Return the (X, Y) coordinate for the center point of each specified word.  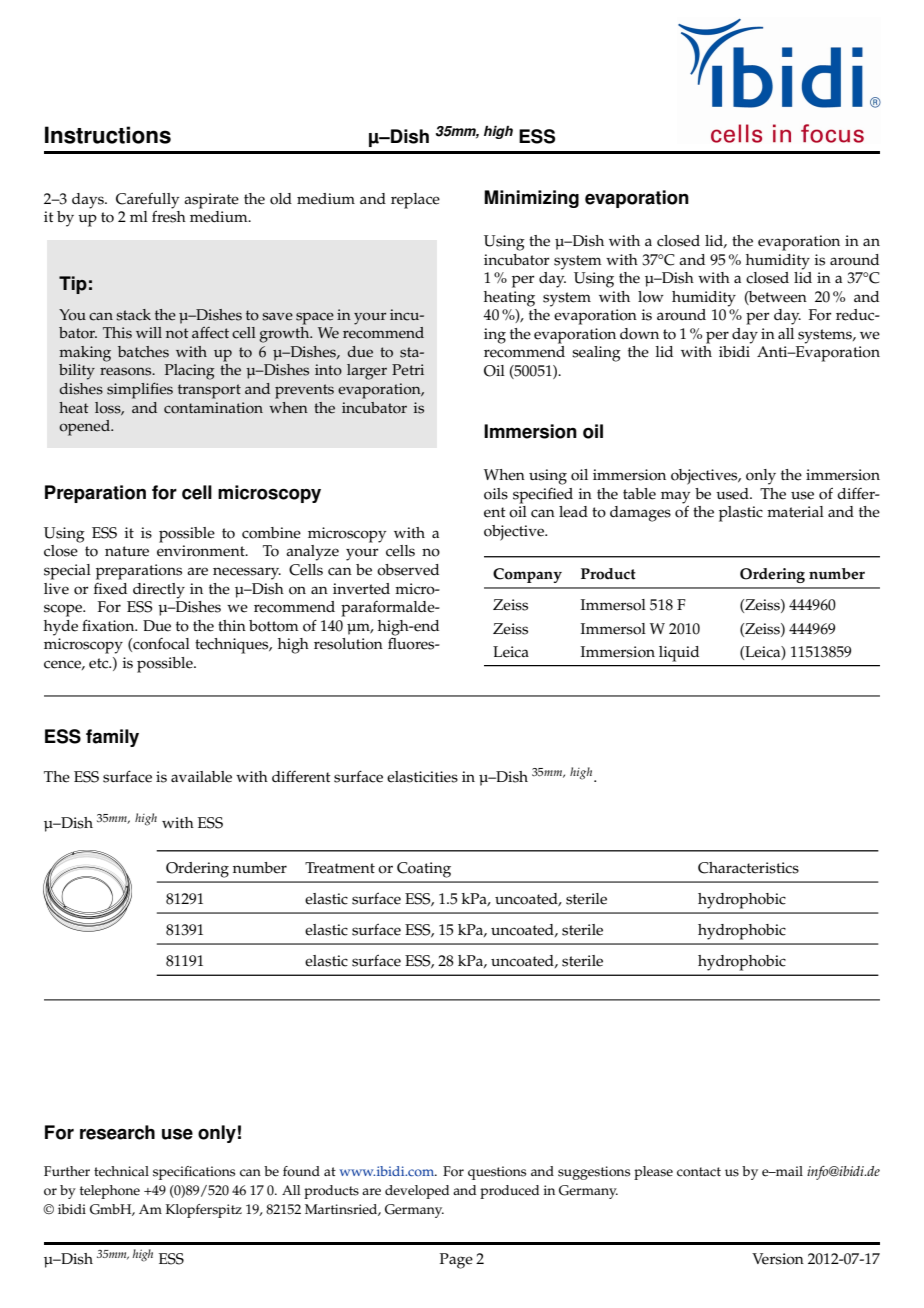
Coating (424, 870)
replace (415, 201)
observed (408, 570)
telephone (110, 1192)
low (651, 297)
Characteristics (748, 868)
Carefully (147, 201)
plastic (741, 514)
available (201, 777)
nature (127, 551)
